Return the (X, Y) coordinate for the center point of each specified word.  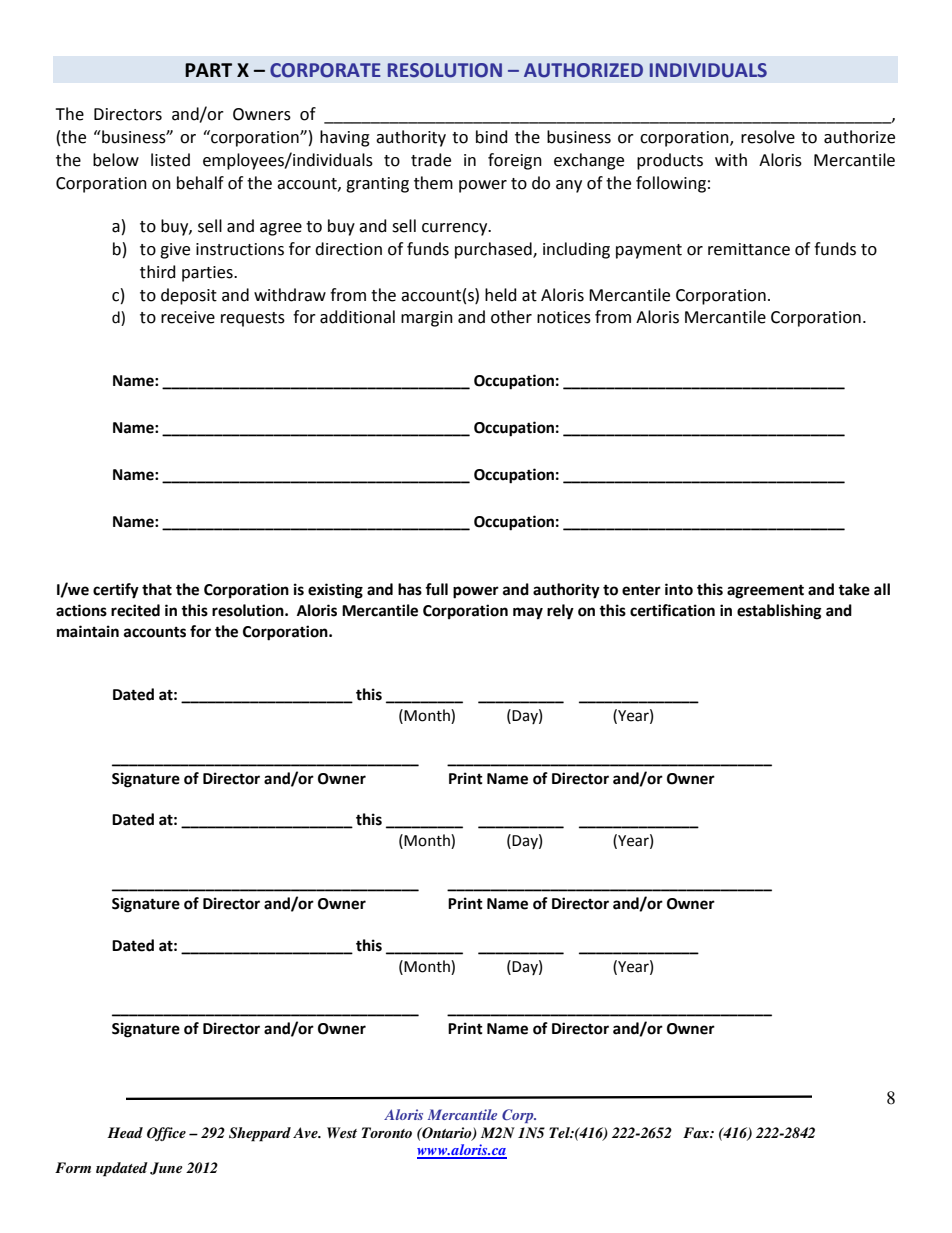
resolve (768, 137)
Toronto (387, 1132)
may (528, 613)
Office (166, 1134)
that (157, 589)
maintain (88, 631)
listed (170, 160)
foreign (515, 161)
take (854, 589)
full (436, 589)
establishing (779, 612)
